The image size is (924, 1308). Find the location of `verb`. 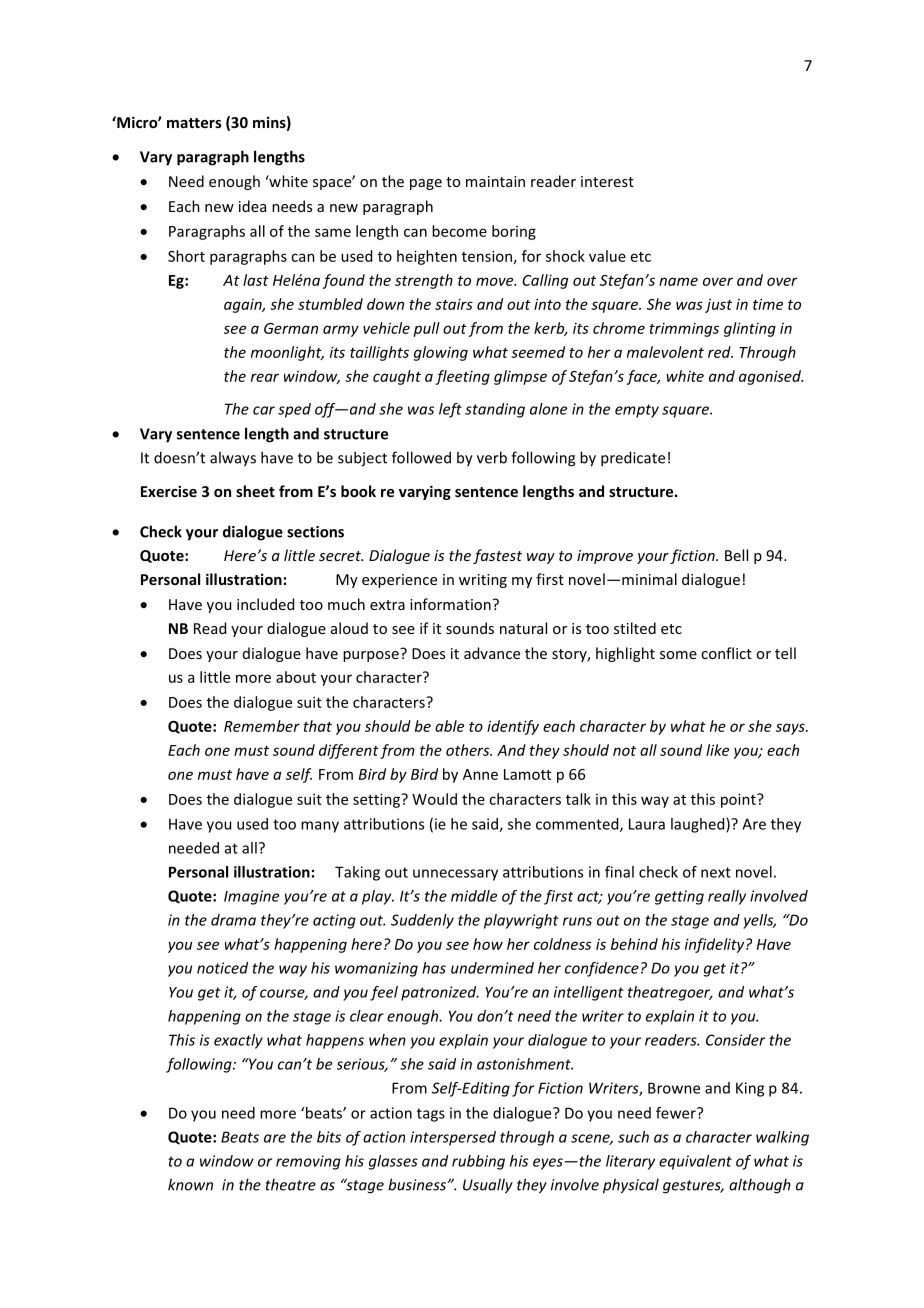

verb is located at coordinates (492, 457).
